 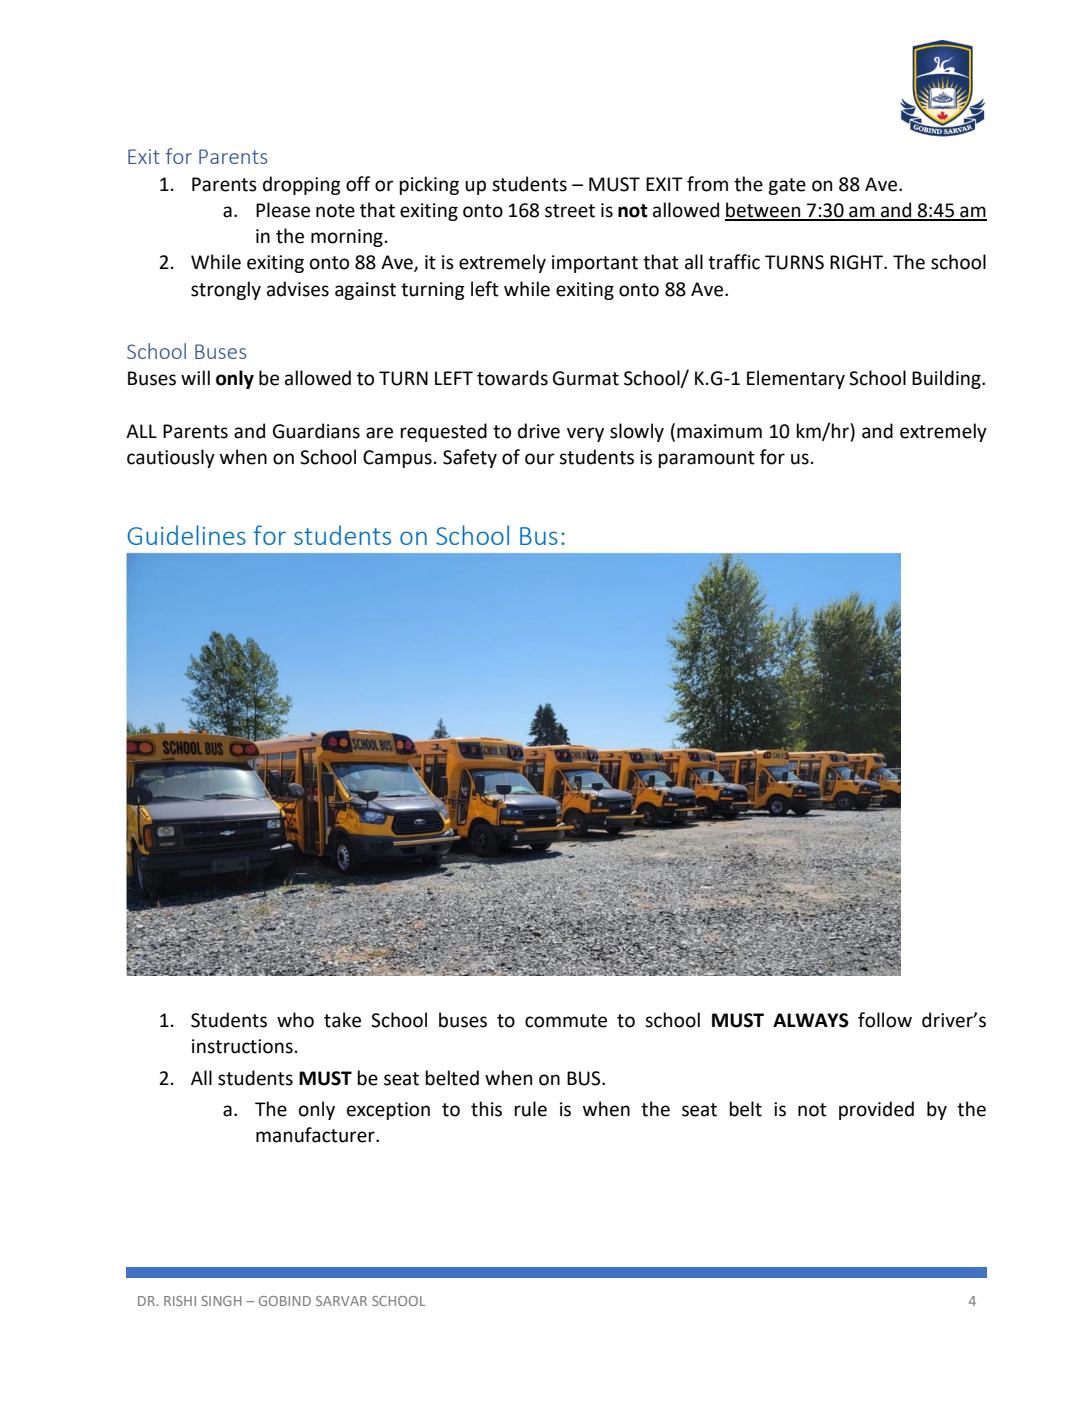 What do you see at coordinates (876, 1110) in the screenshot?
I see `provided` at bounding box center [876, 1110].
